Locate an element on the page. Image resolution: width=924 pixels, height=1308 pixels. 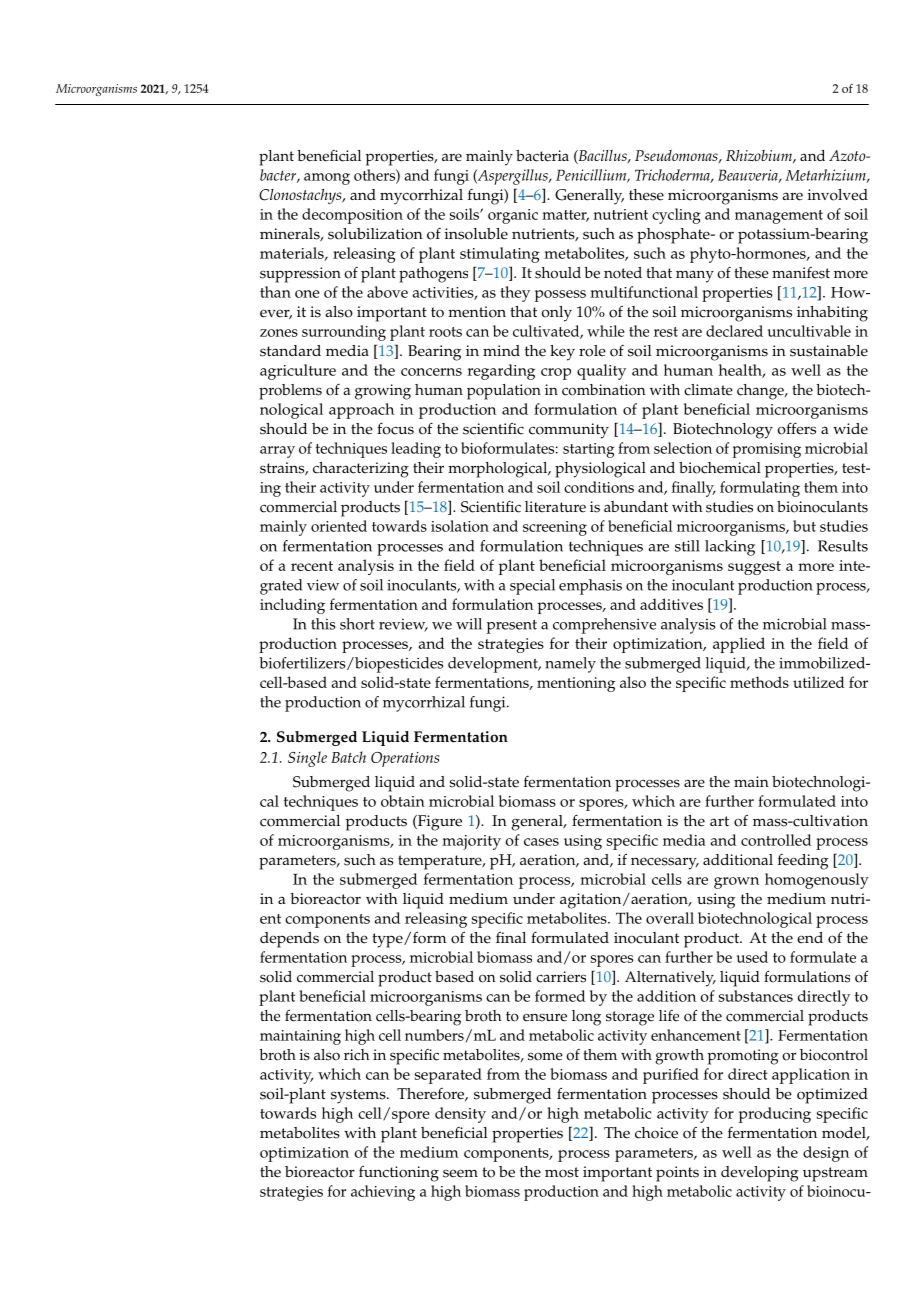
management is located at coordinates (779, 217).
